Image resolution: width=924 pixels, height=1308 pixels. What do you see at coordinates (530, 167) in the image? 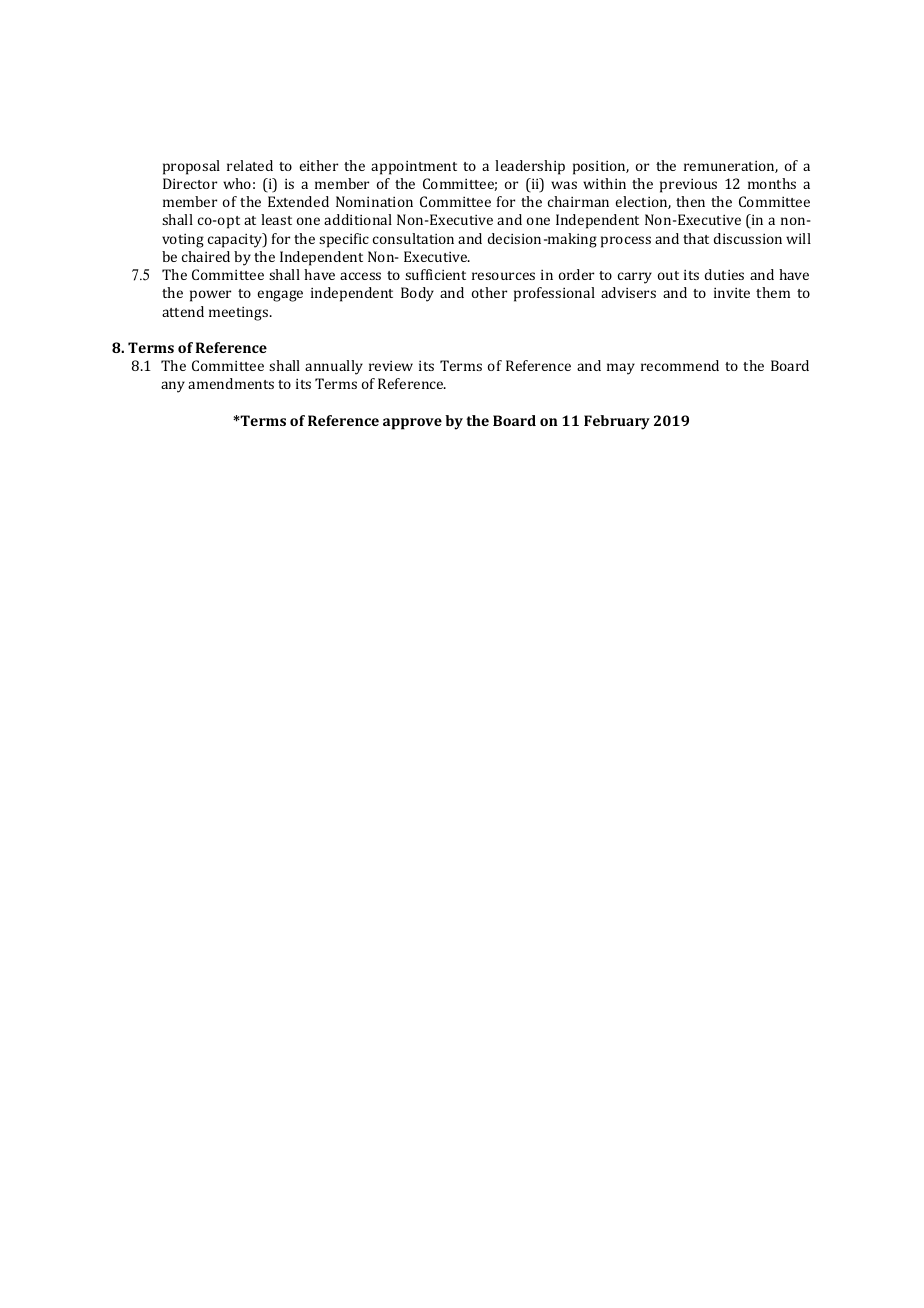
I see `leadership` at bounding box center [530, 167].
